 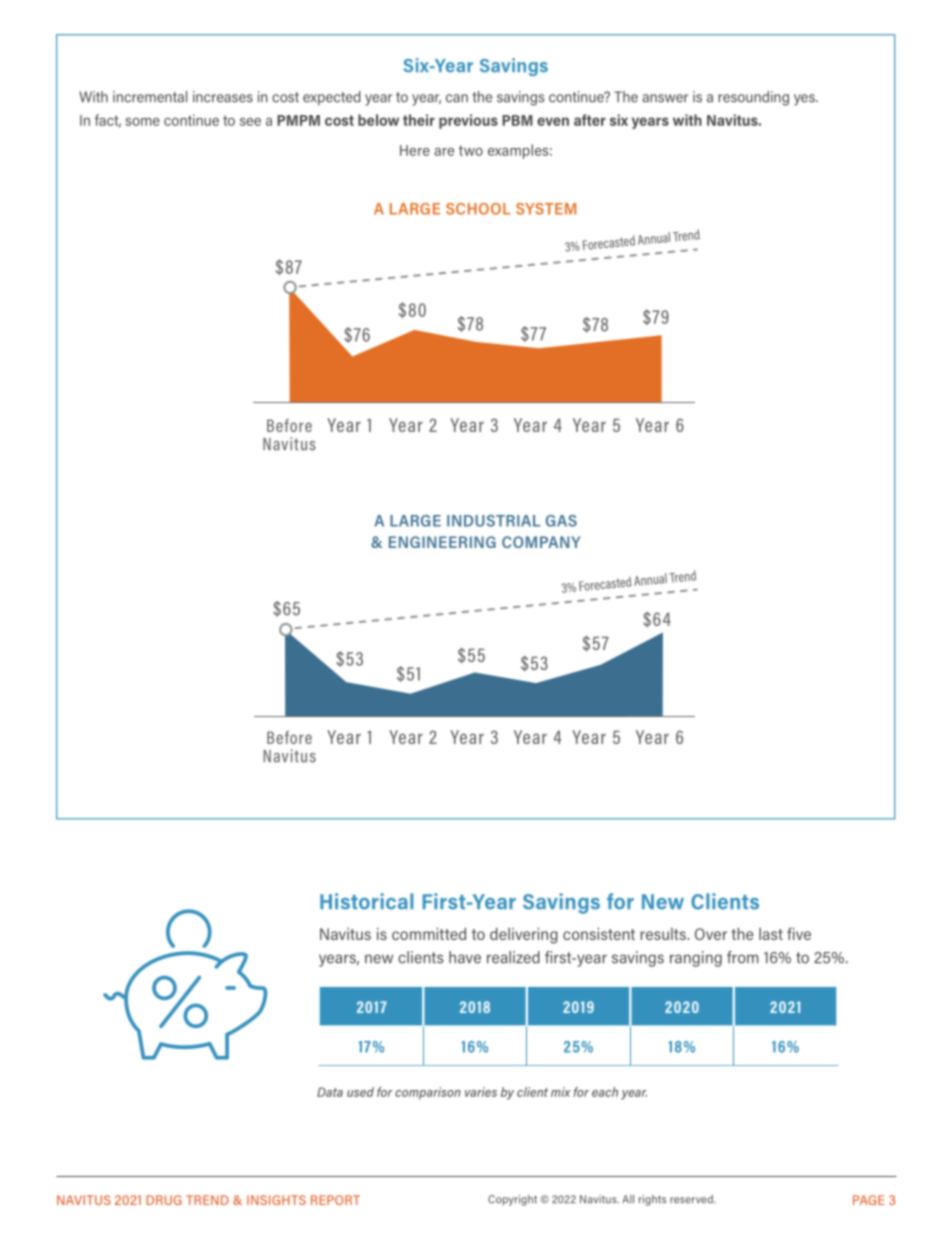 I want to click on five, so click(x=799, y=933).
